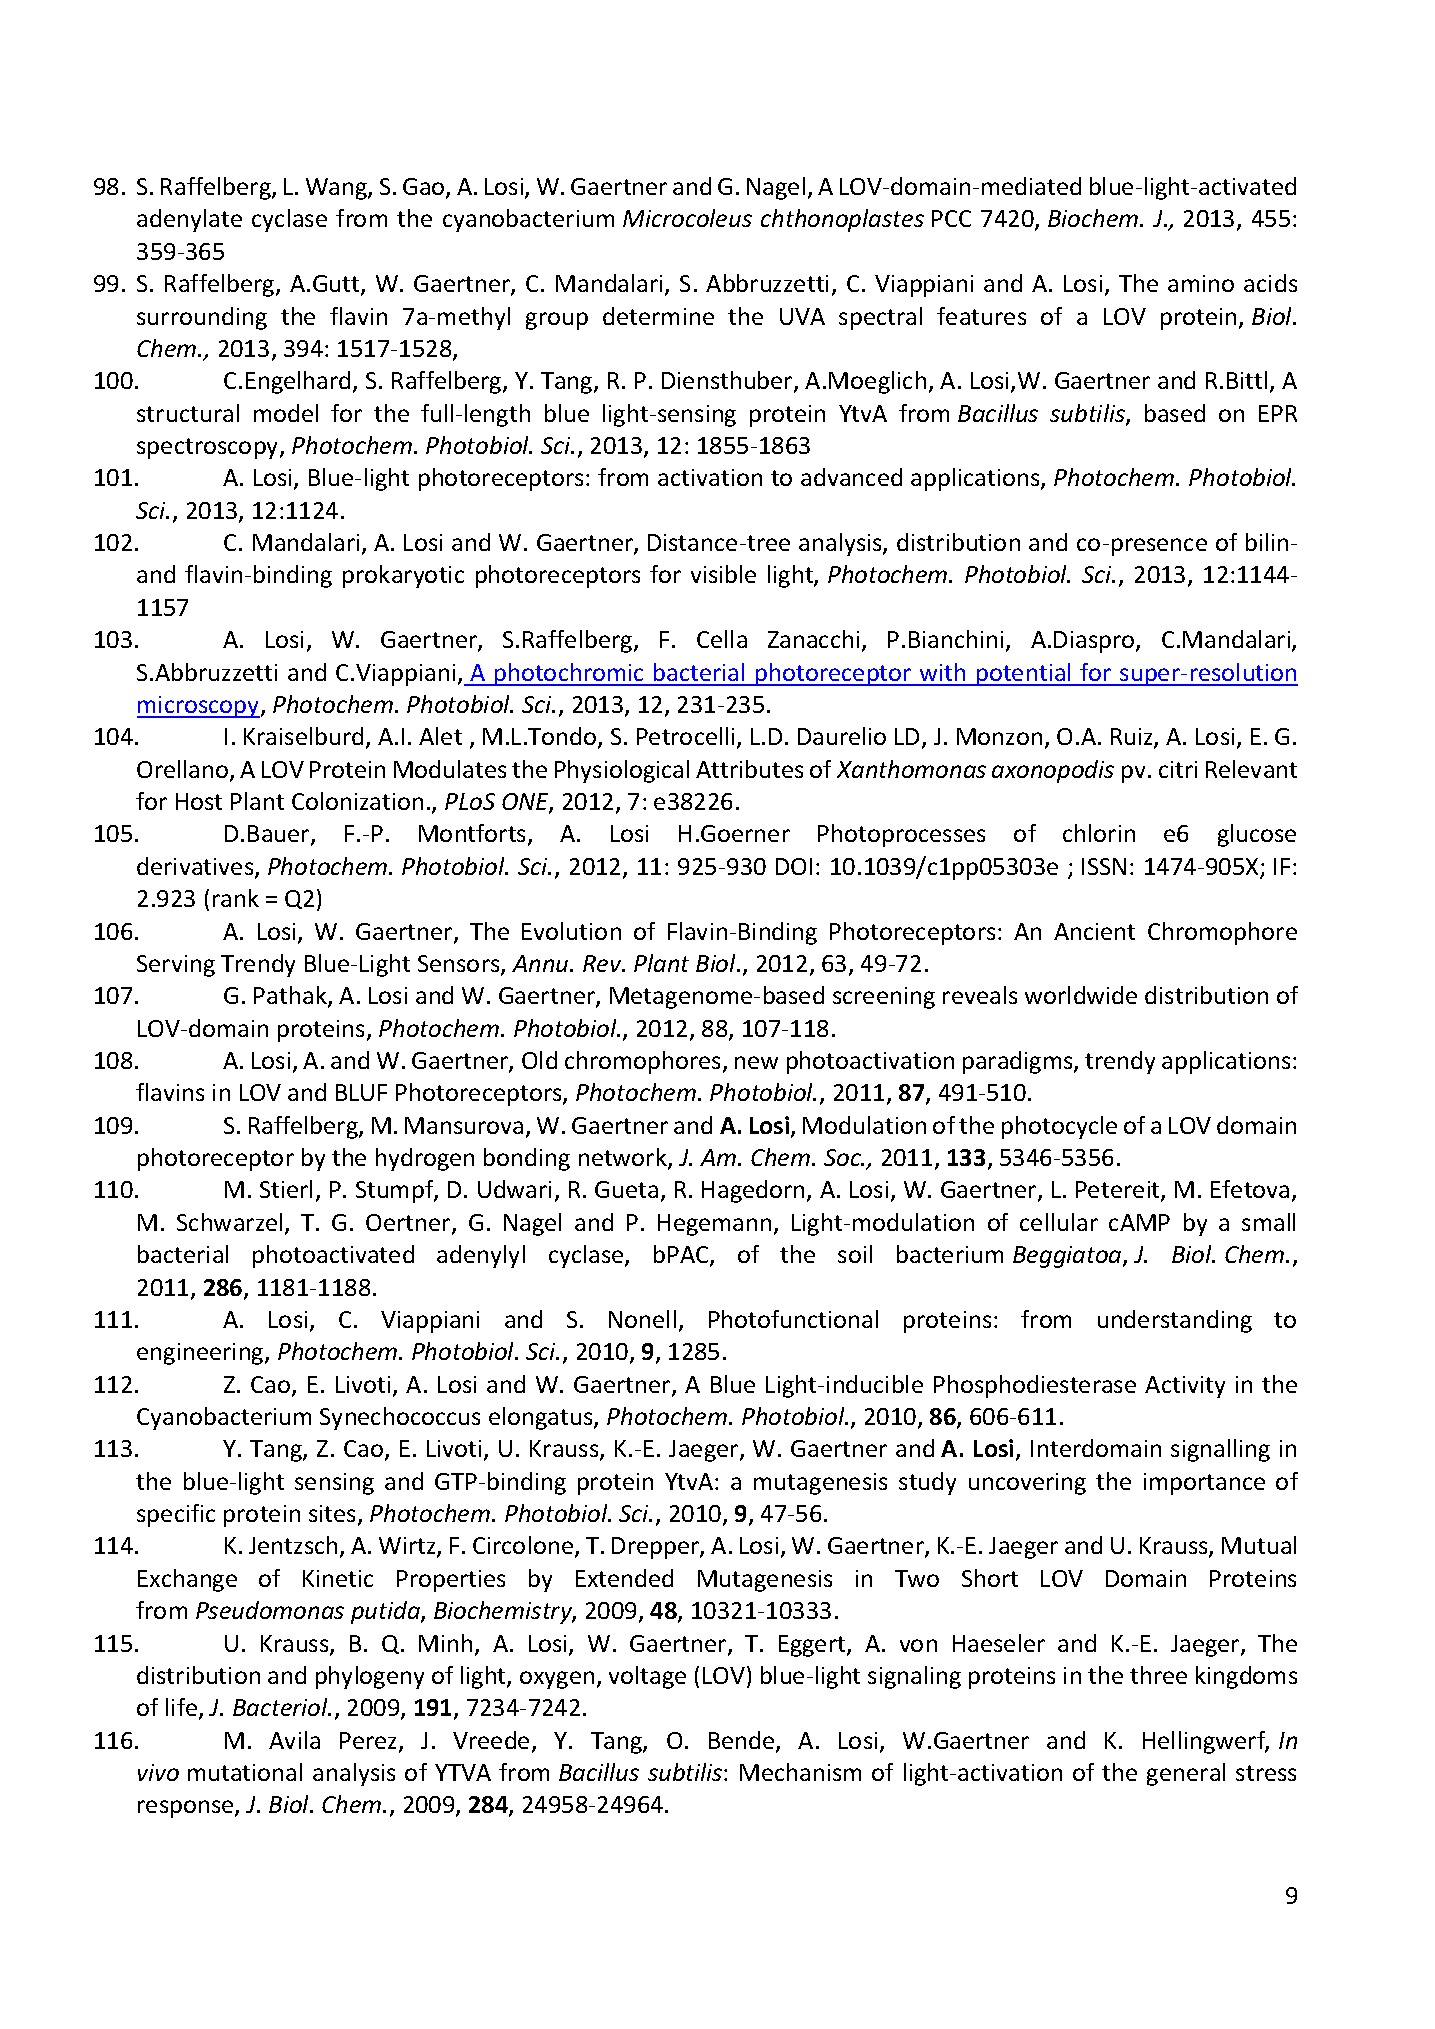  I want to click on Bende, so click(743, 1741).
